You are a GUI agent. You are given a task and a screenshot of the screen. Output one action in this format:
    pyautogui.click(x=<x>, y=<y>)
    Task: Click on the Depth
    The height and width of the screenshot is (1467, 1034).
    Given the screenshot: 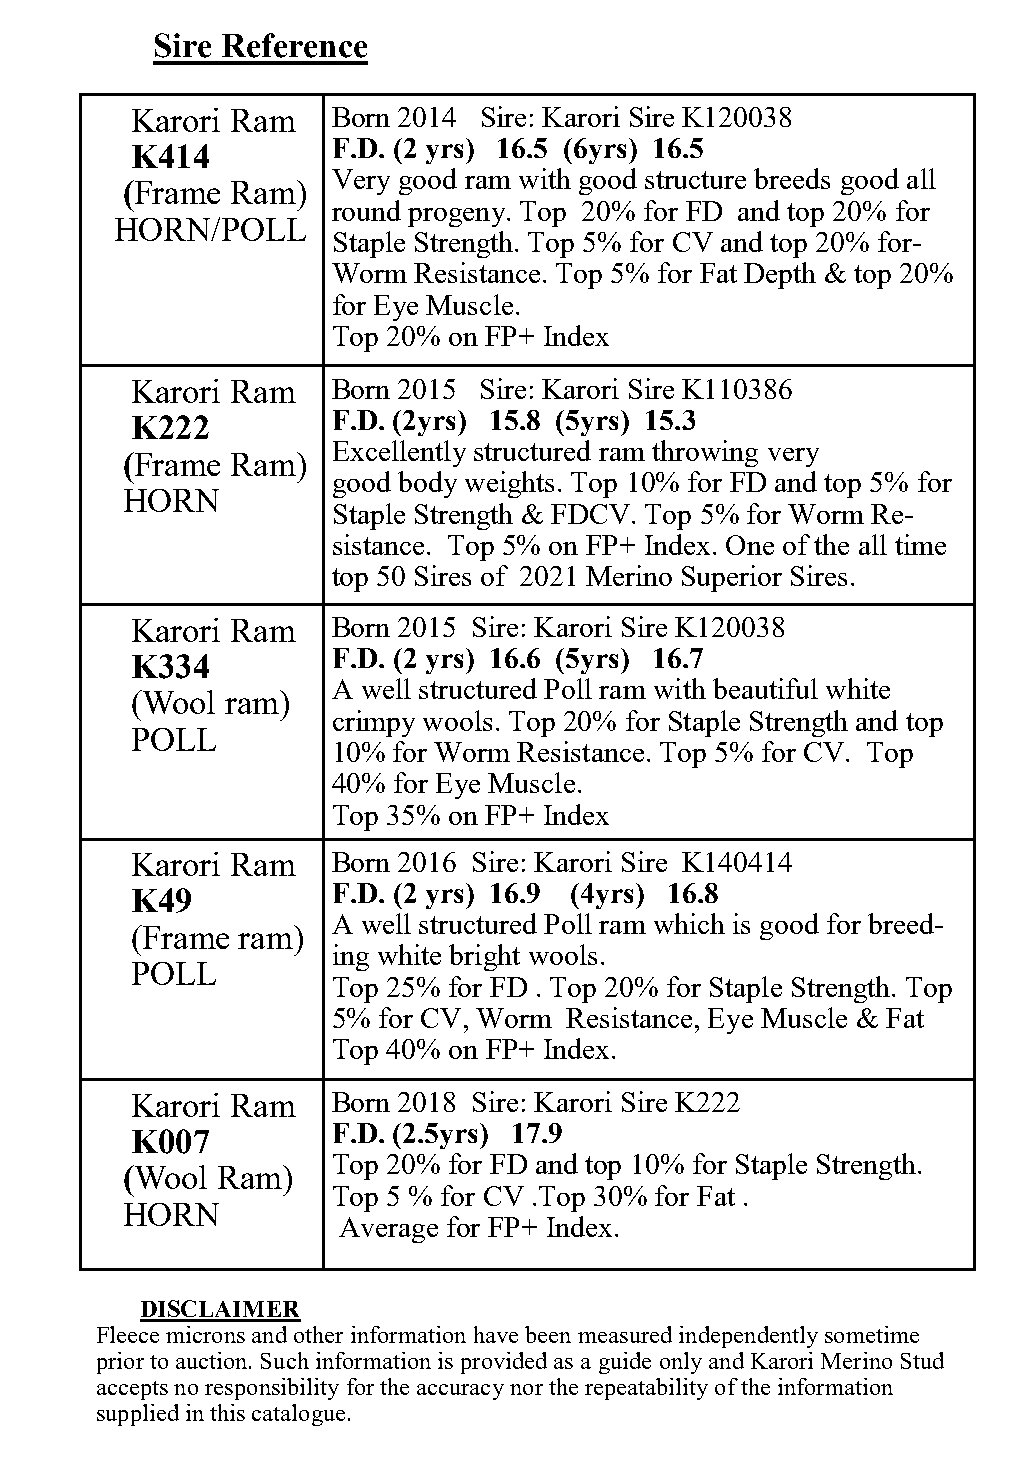 What is the action you would take?
    pyautogui.click(x=780, y=275)
